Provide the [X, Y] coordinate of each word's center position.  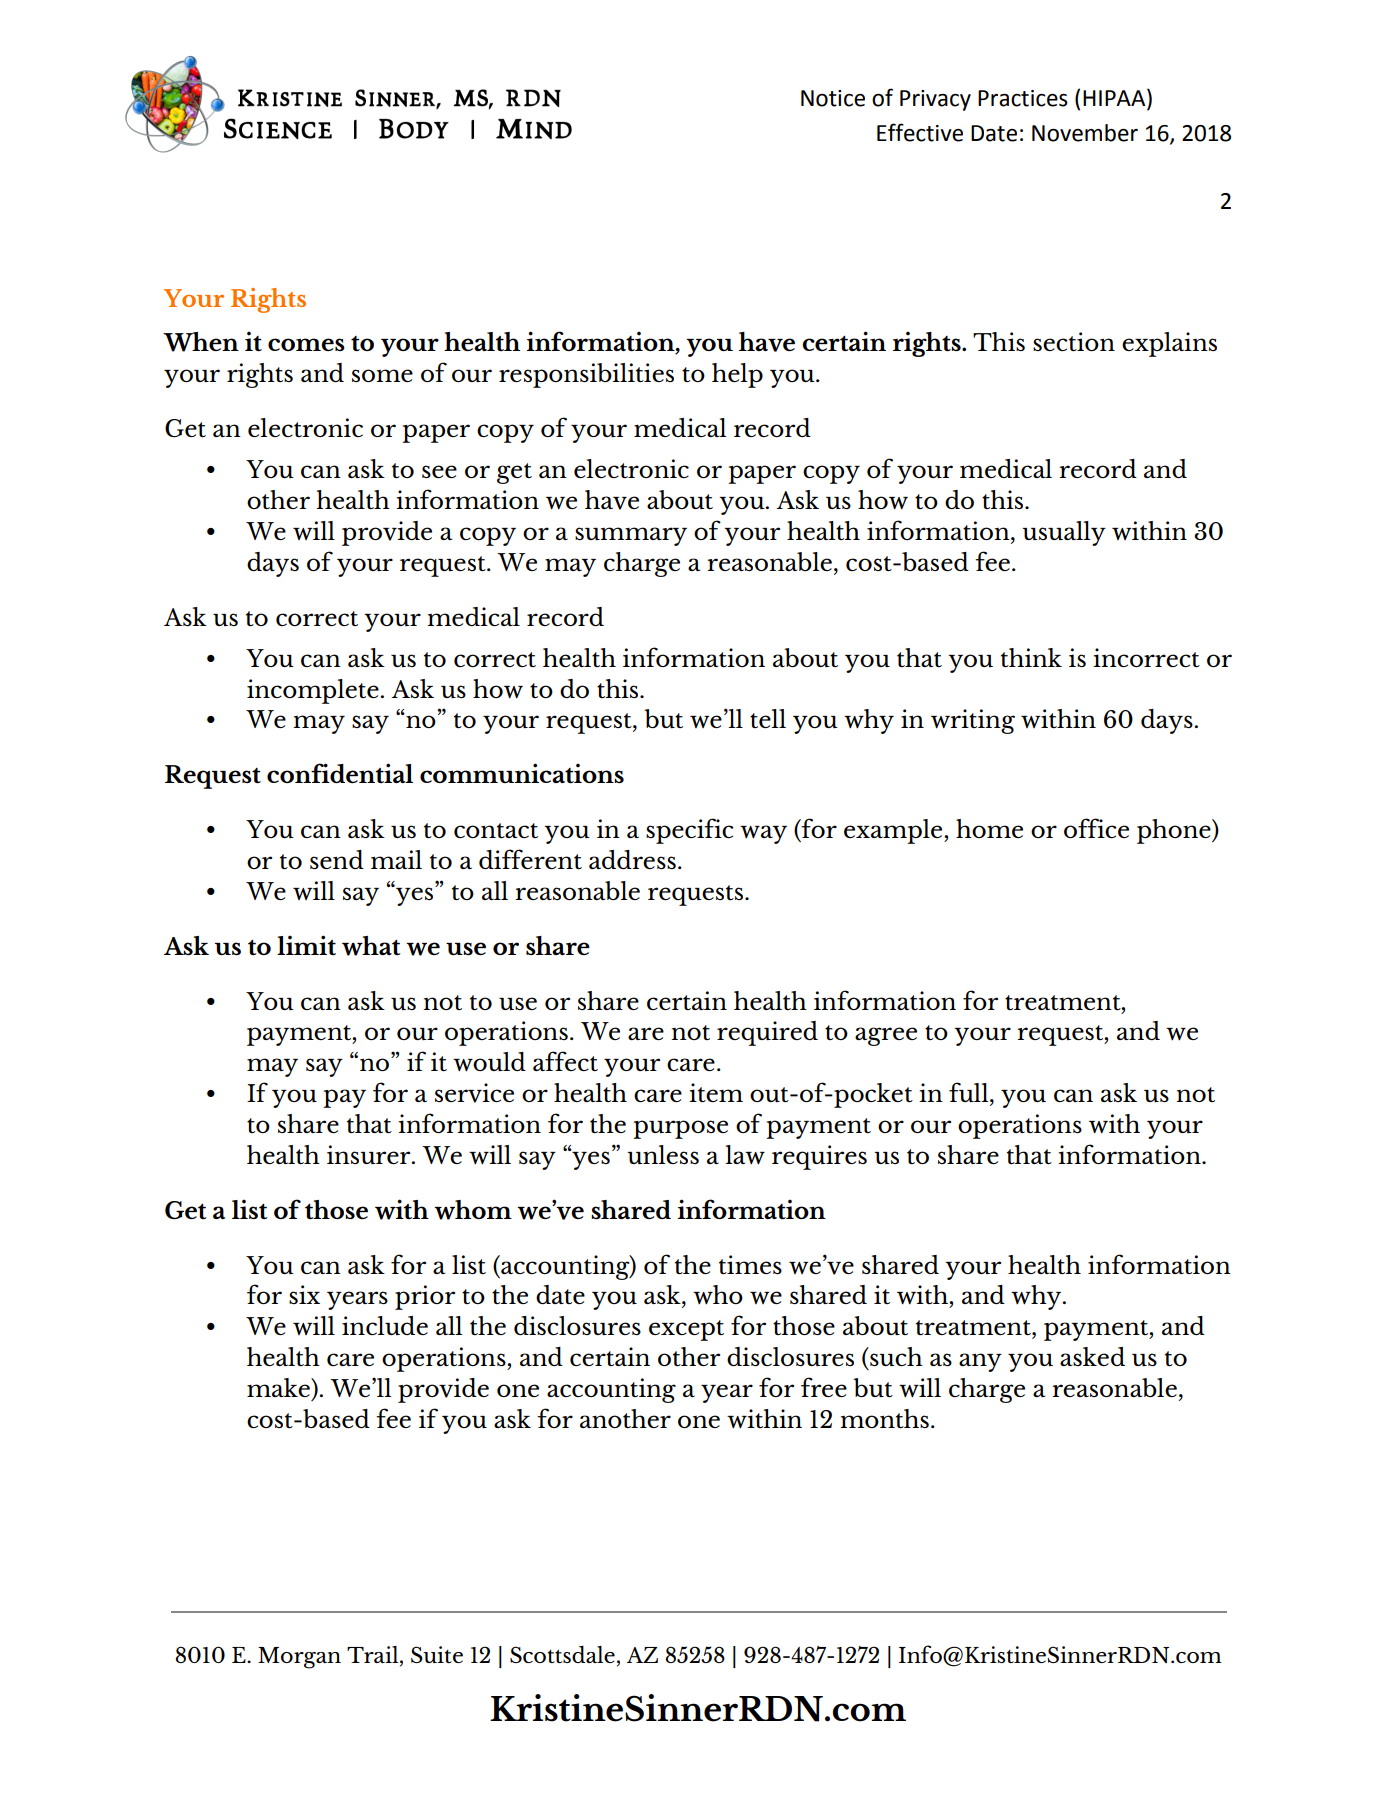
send [337, 859]
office [1096, 828]
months [884, 1418]
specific [690, 831]
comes [306, 344]
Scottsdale [562, 1654]
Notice [833, 98]
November [1085, 133]
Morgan [299, 1658]
